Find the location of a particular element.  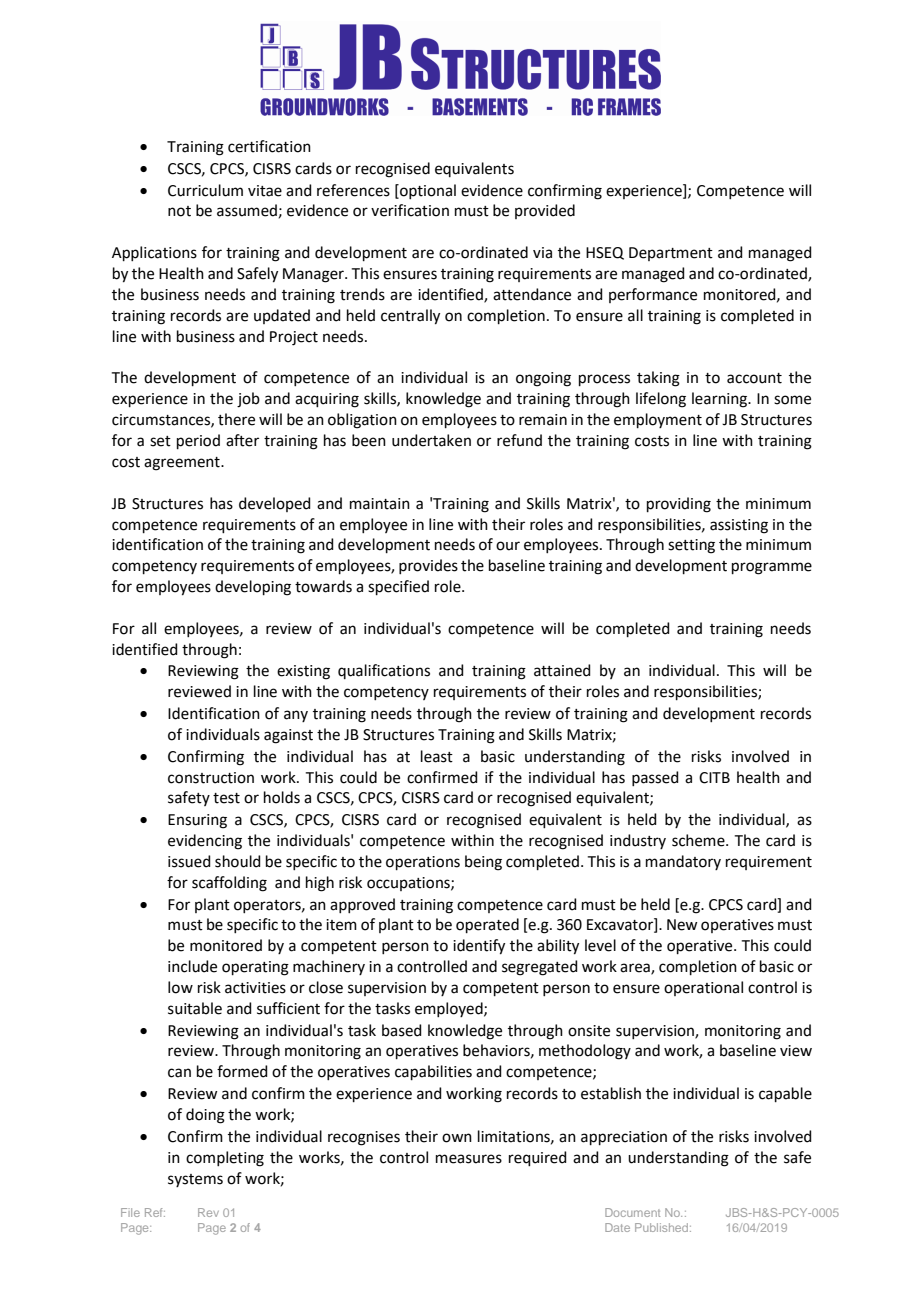

operational is located at coordinates (703, 988).
